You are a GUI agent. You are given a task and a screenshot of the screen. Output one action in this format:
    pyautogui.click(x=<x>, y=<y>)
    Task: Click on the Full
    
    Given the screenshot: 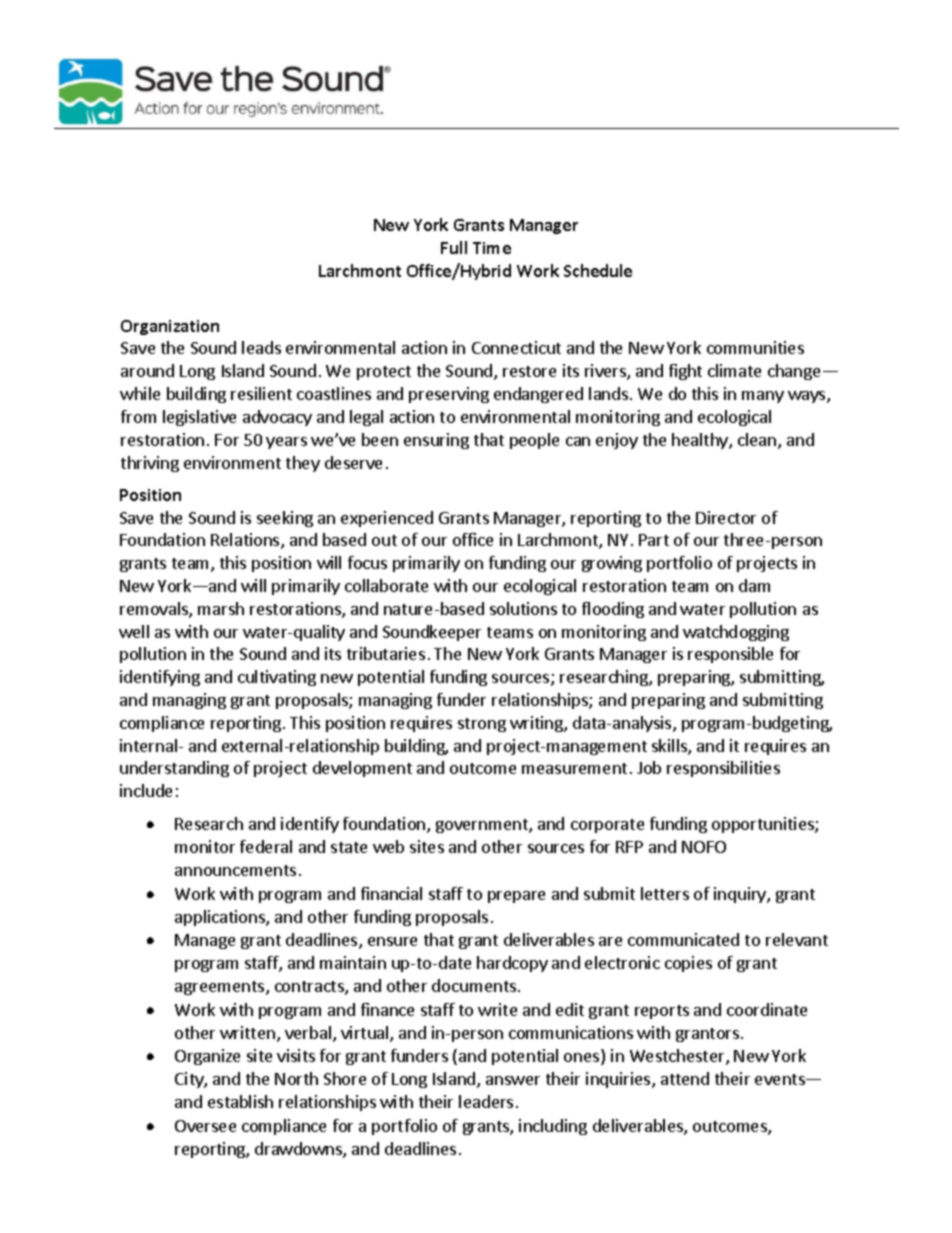 What is the action you would take?
    pyautogui.click(x=454, y=247)
